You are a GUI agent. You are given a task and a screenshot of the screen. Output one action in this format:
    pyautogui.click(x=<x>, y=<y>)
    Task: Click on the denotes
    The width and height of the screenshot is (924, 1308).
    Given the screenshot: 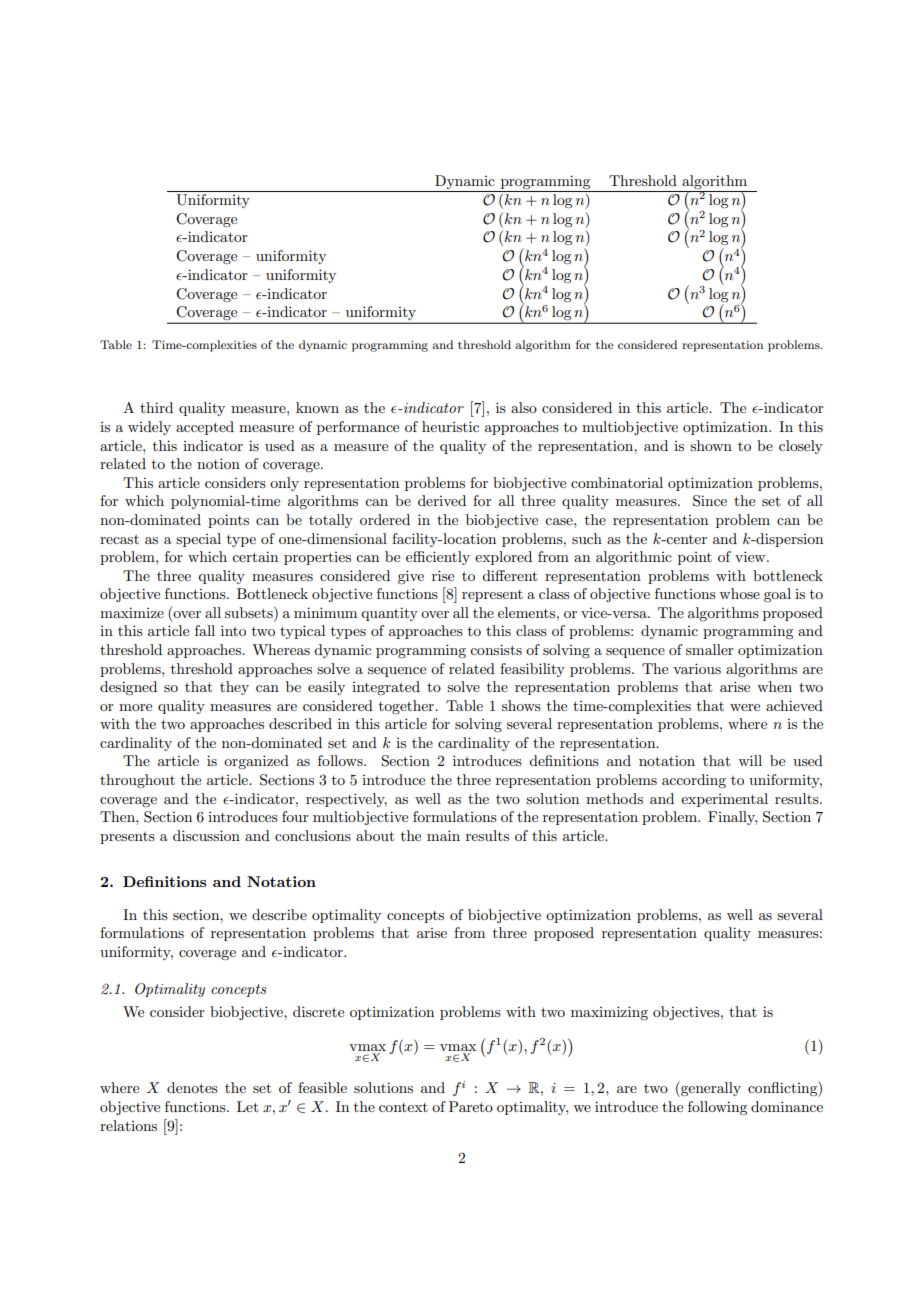 What is the action you would take?
    pyautogui.click(x=192, y=1087)
